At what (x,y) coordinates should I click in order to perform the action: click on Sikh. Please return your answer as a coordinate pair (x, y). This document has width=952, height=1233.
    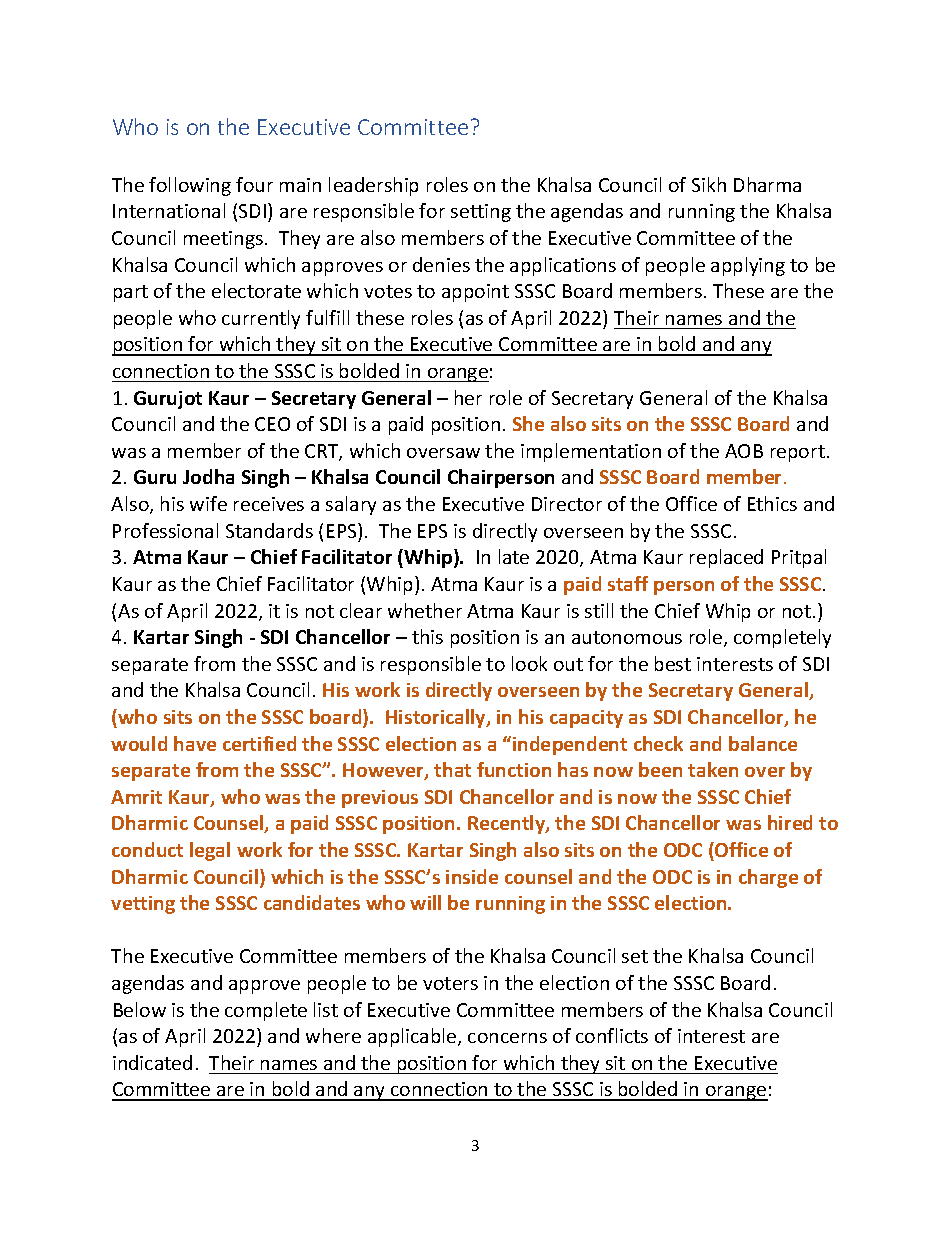
    Looking at the image, I should click on (709, 184).
